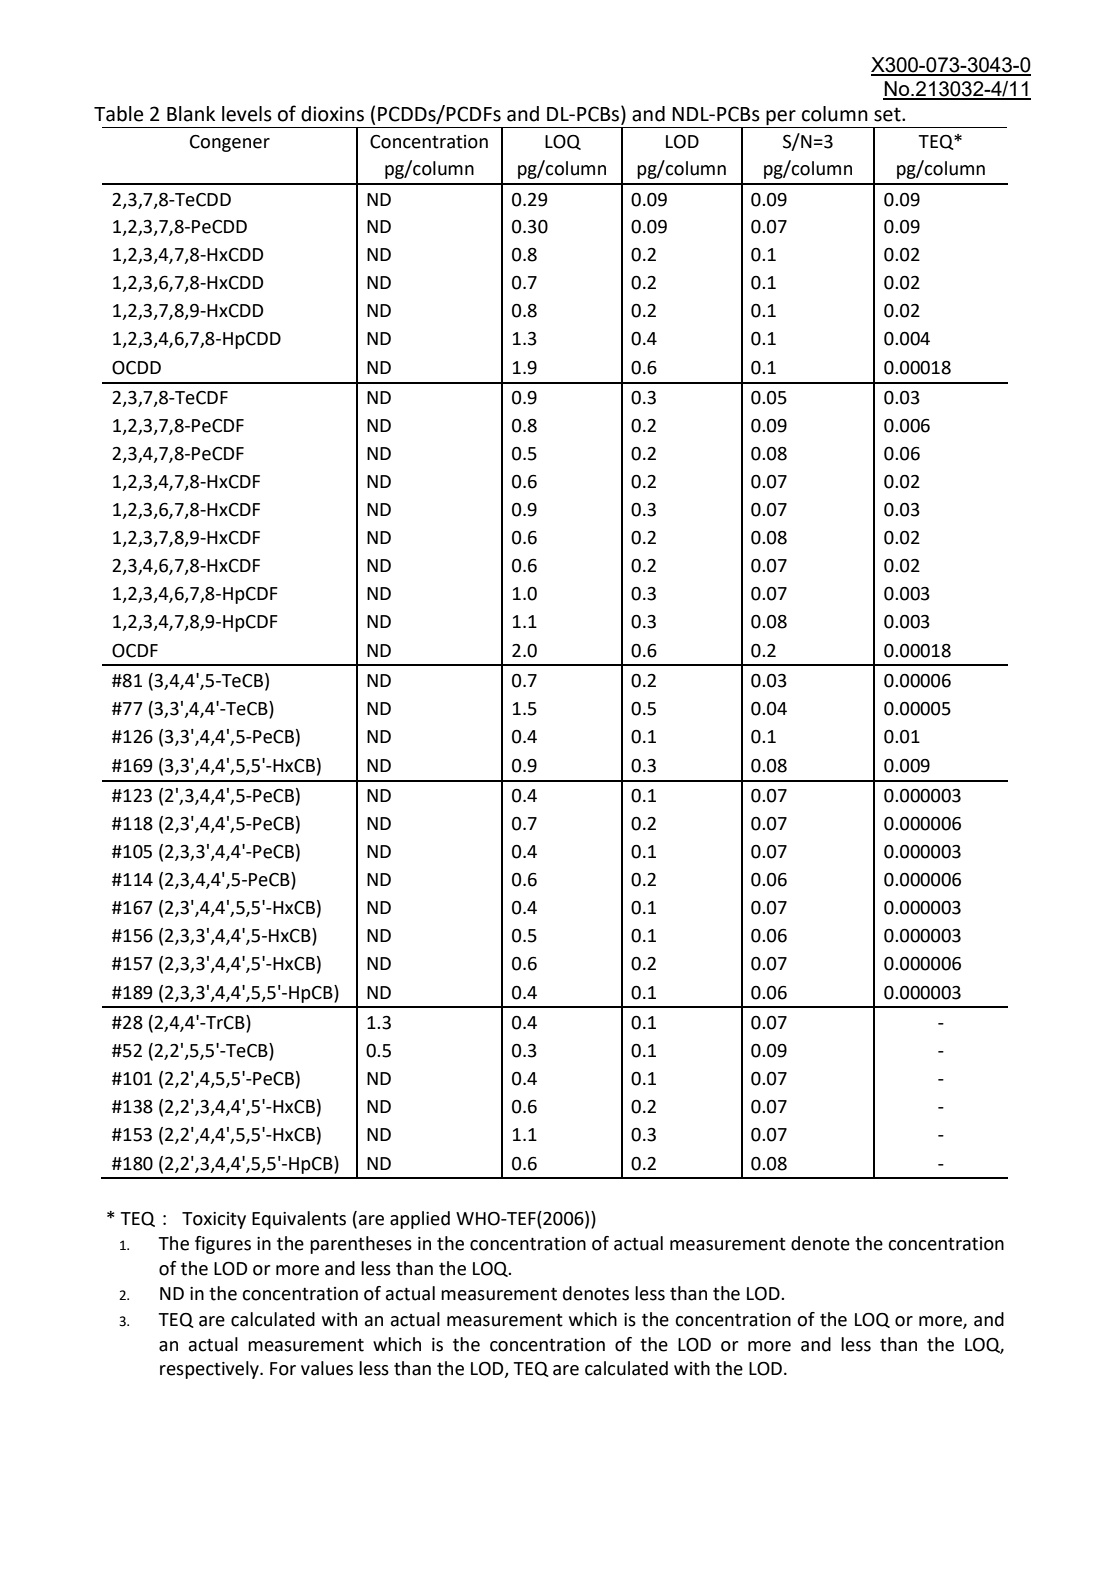  What do you see at coordinates (191, 114) in the page?
I see `Blank` at bounding box center [191, 114].
